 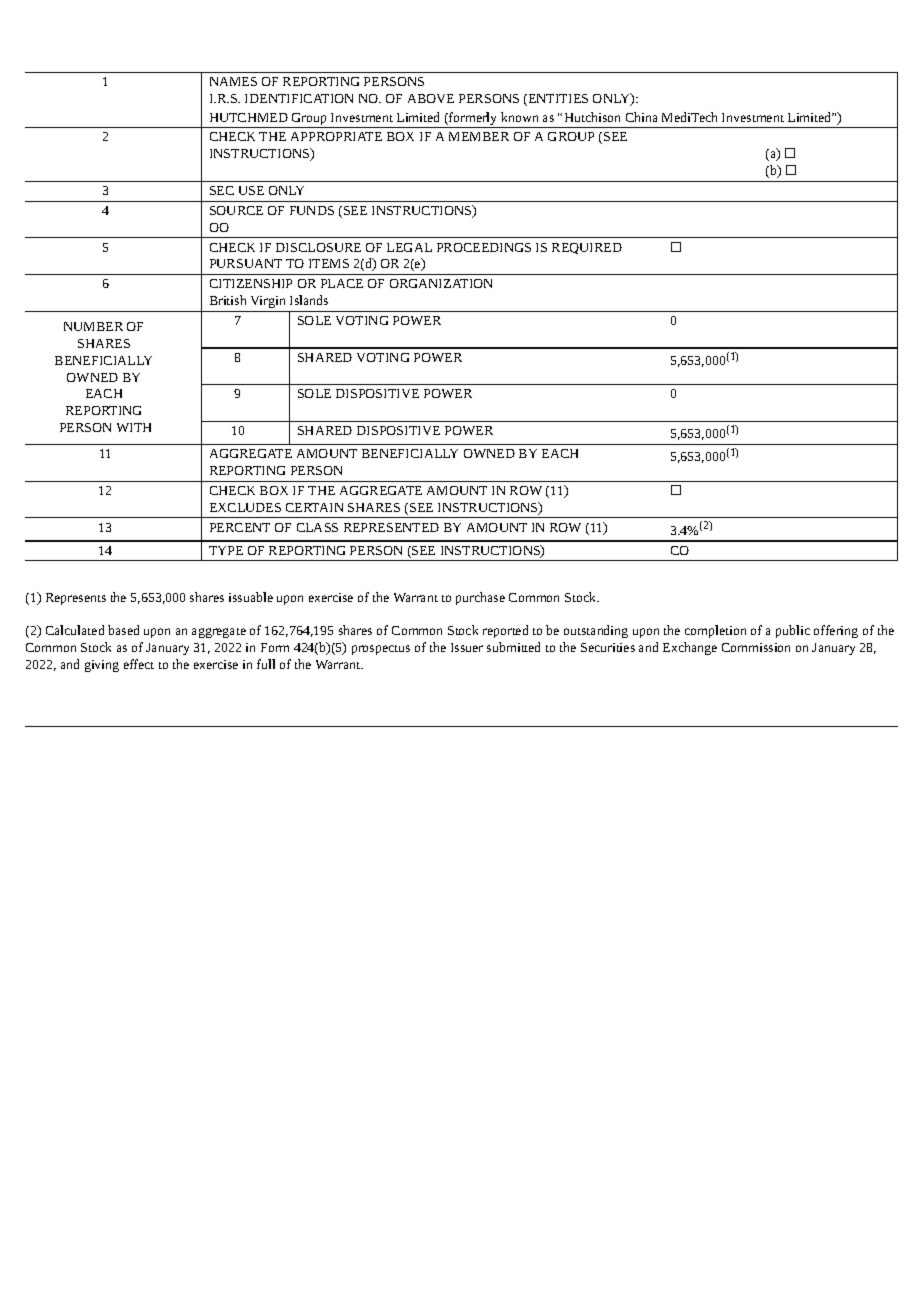 I want to click on China, so click(x=641, y=117).
